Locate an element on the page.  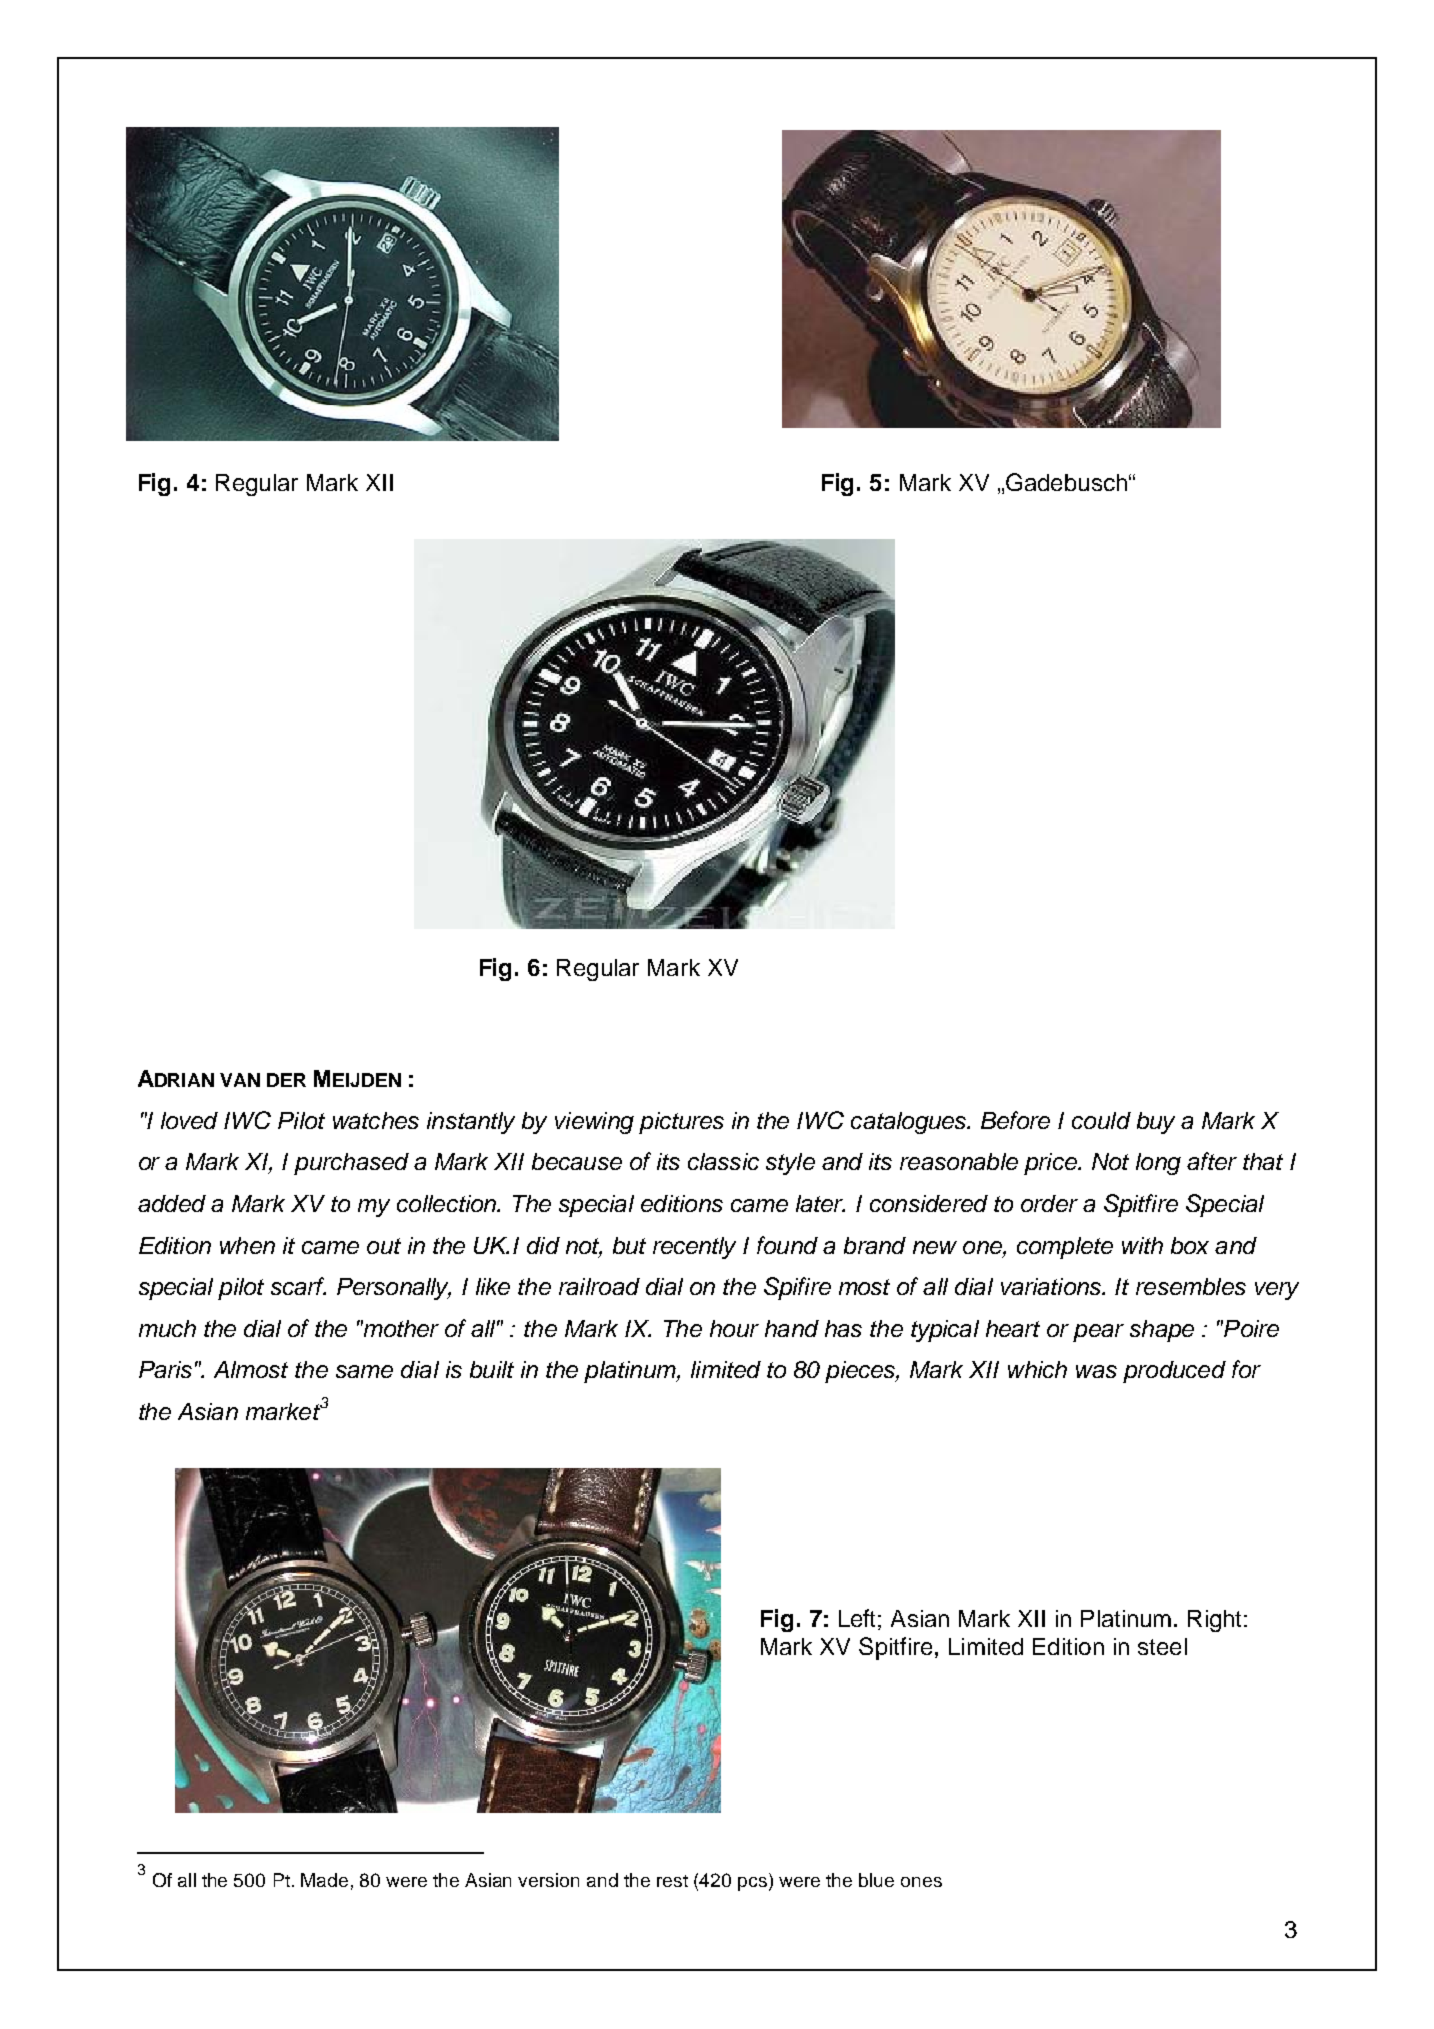
steel is located at coordinates (1162, 1646).
